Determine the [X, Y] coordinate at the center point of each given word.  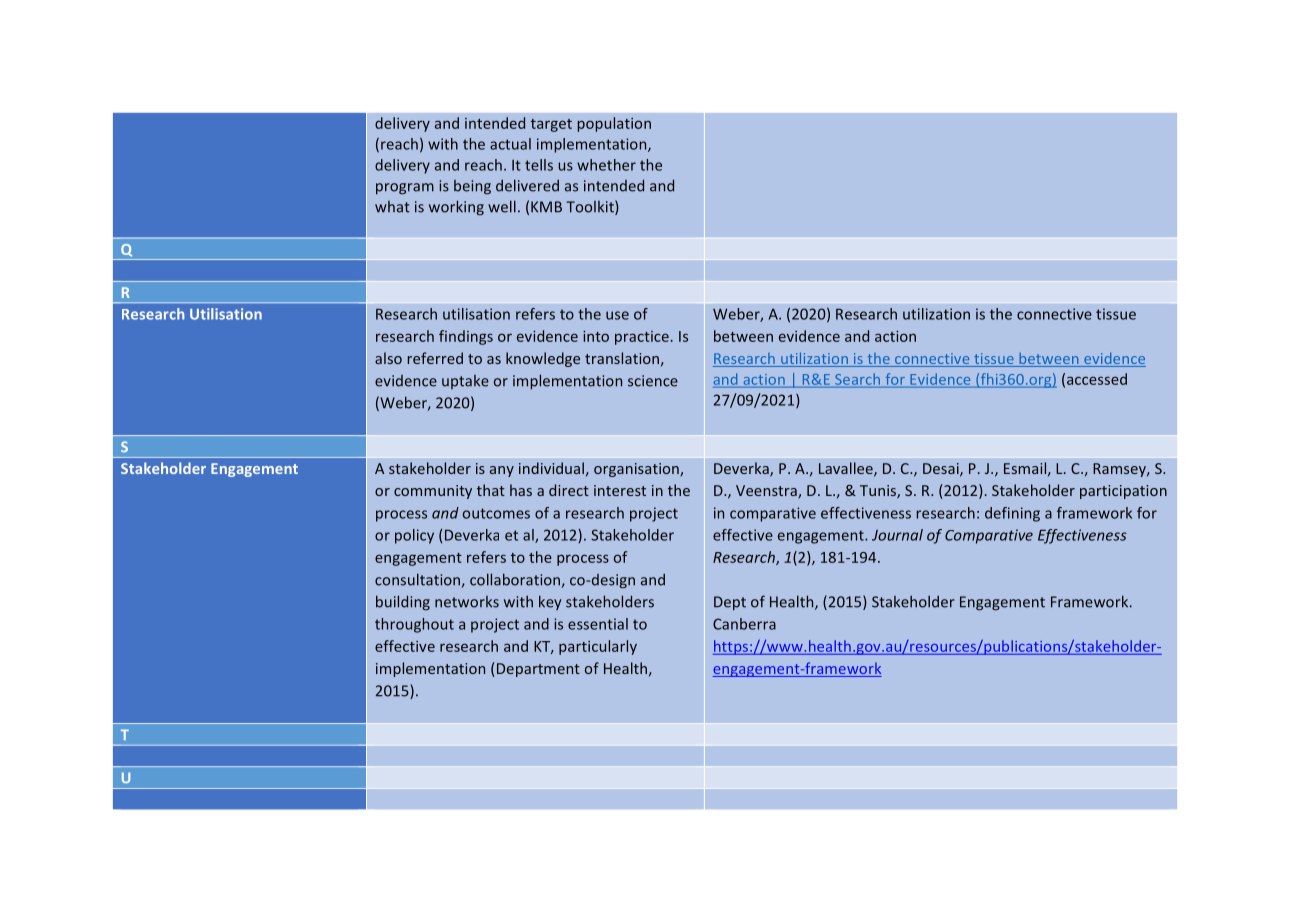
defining [1012, 514]
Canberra [744, 624]
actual [510, 144]
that [491, 490]
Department [537, 670]
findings [466, 337]
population [614, 124]
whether [606, 165]
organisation [637, 470]
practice [642, 338]
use [617, 315]
